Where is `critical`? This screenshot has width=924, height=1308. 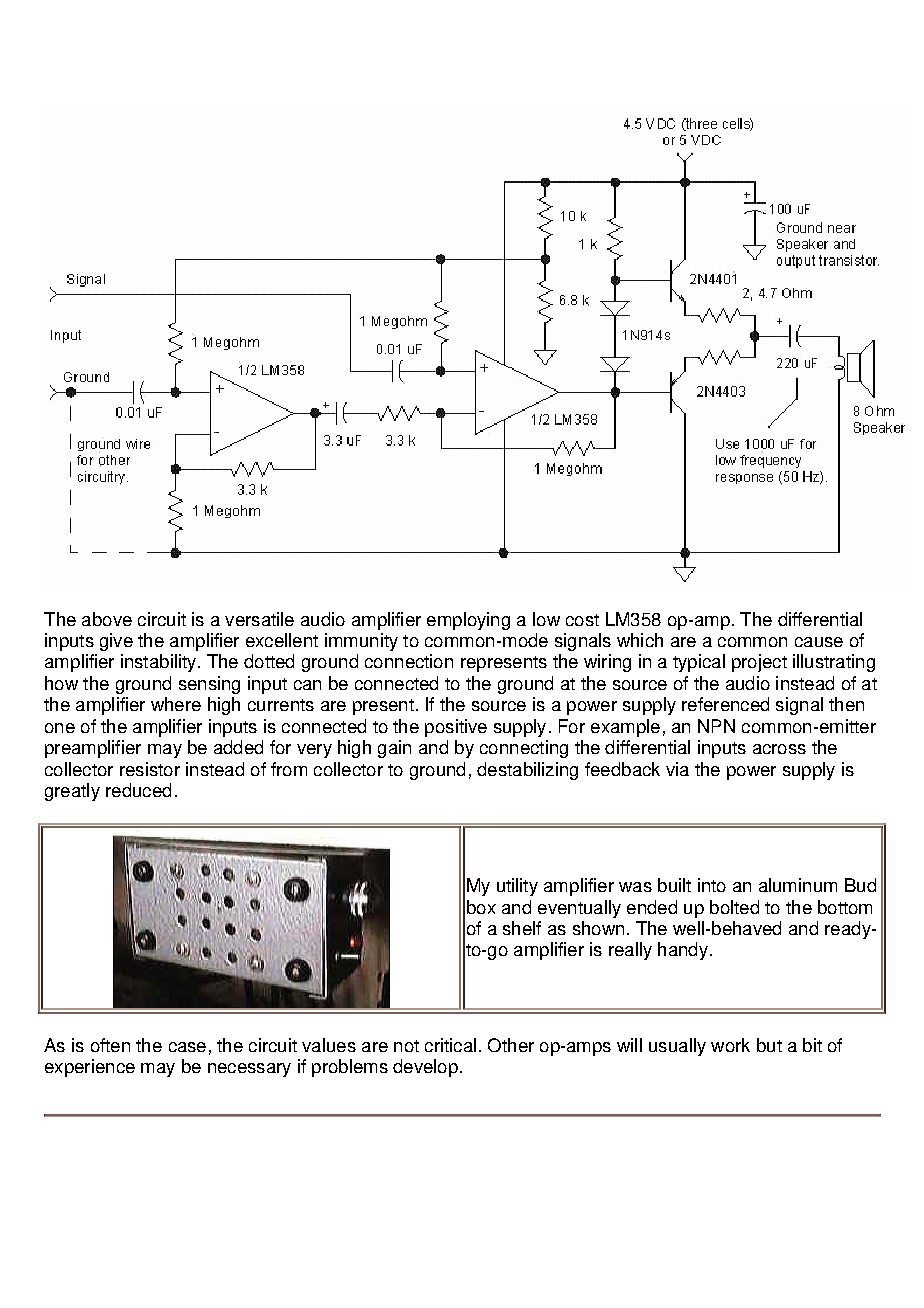 critical is located at coordinates (450, 1045).
